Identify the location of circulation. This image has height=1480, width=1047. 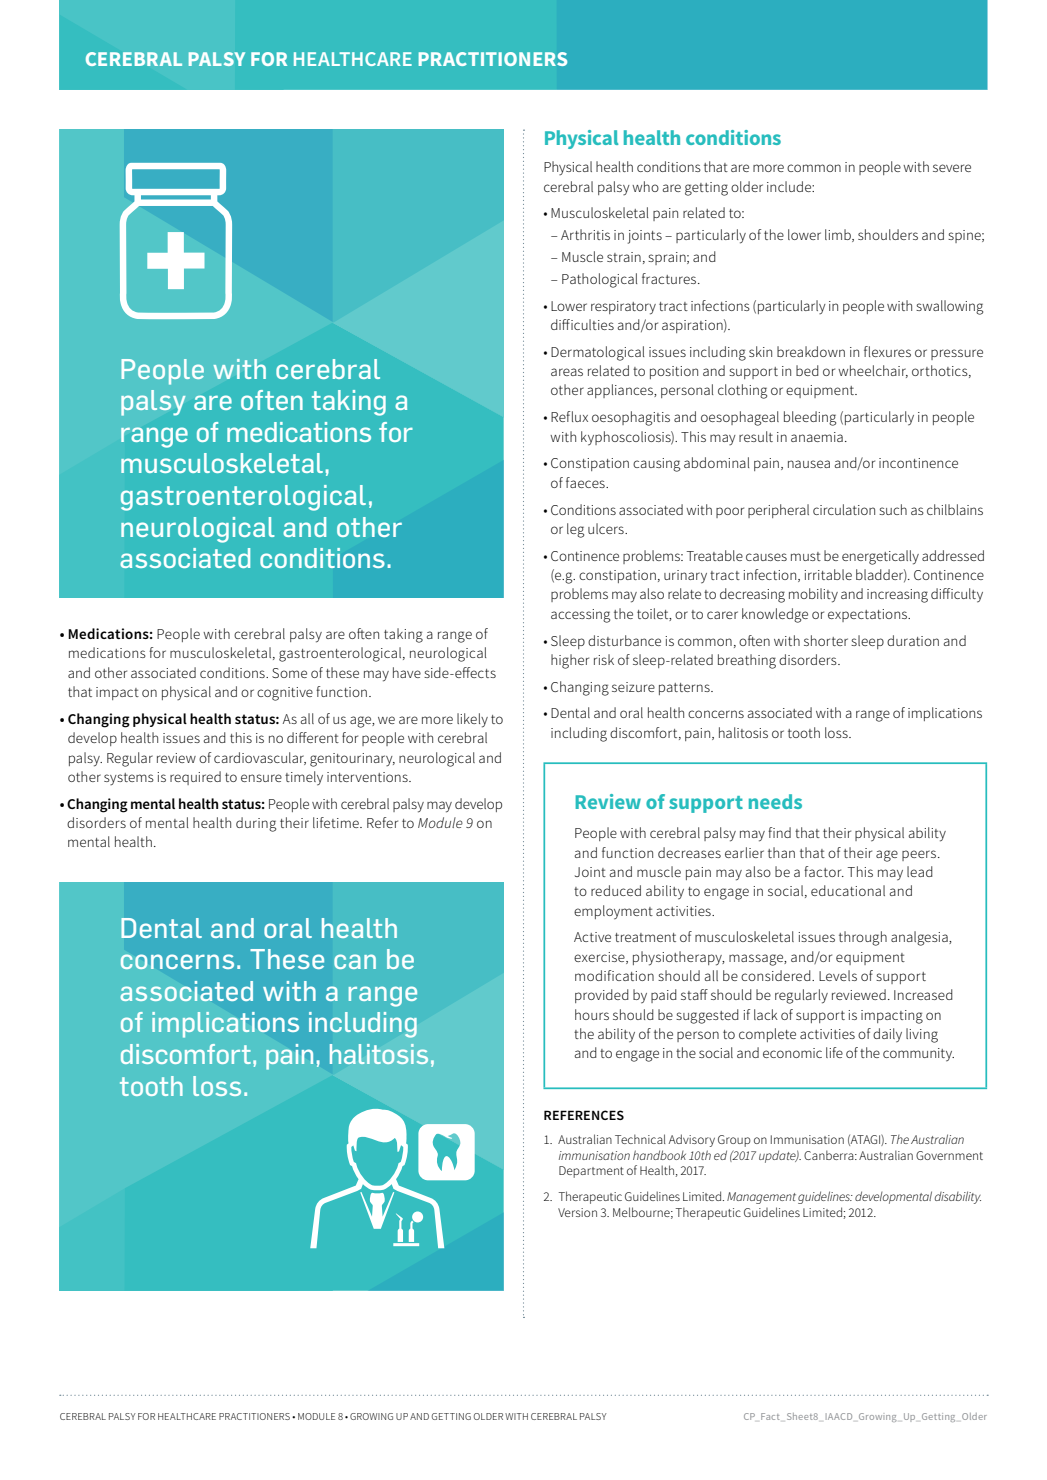
(844, 509).
